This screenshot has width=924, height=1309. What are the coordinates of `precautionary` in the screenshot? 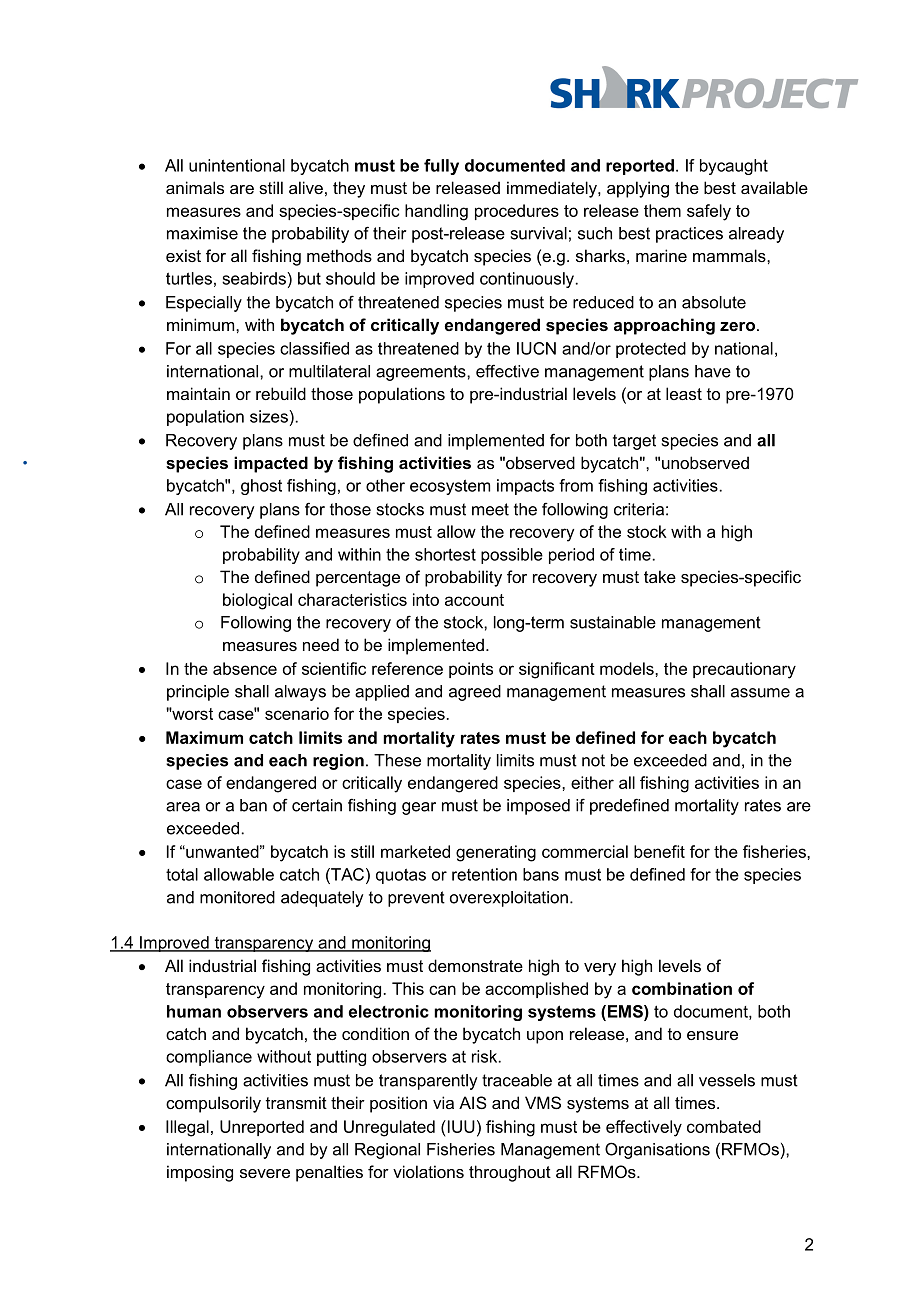 It's located at (744, 670).
